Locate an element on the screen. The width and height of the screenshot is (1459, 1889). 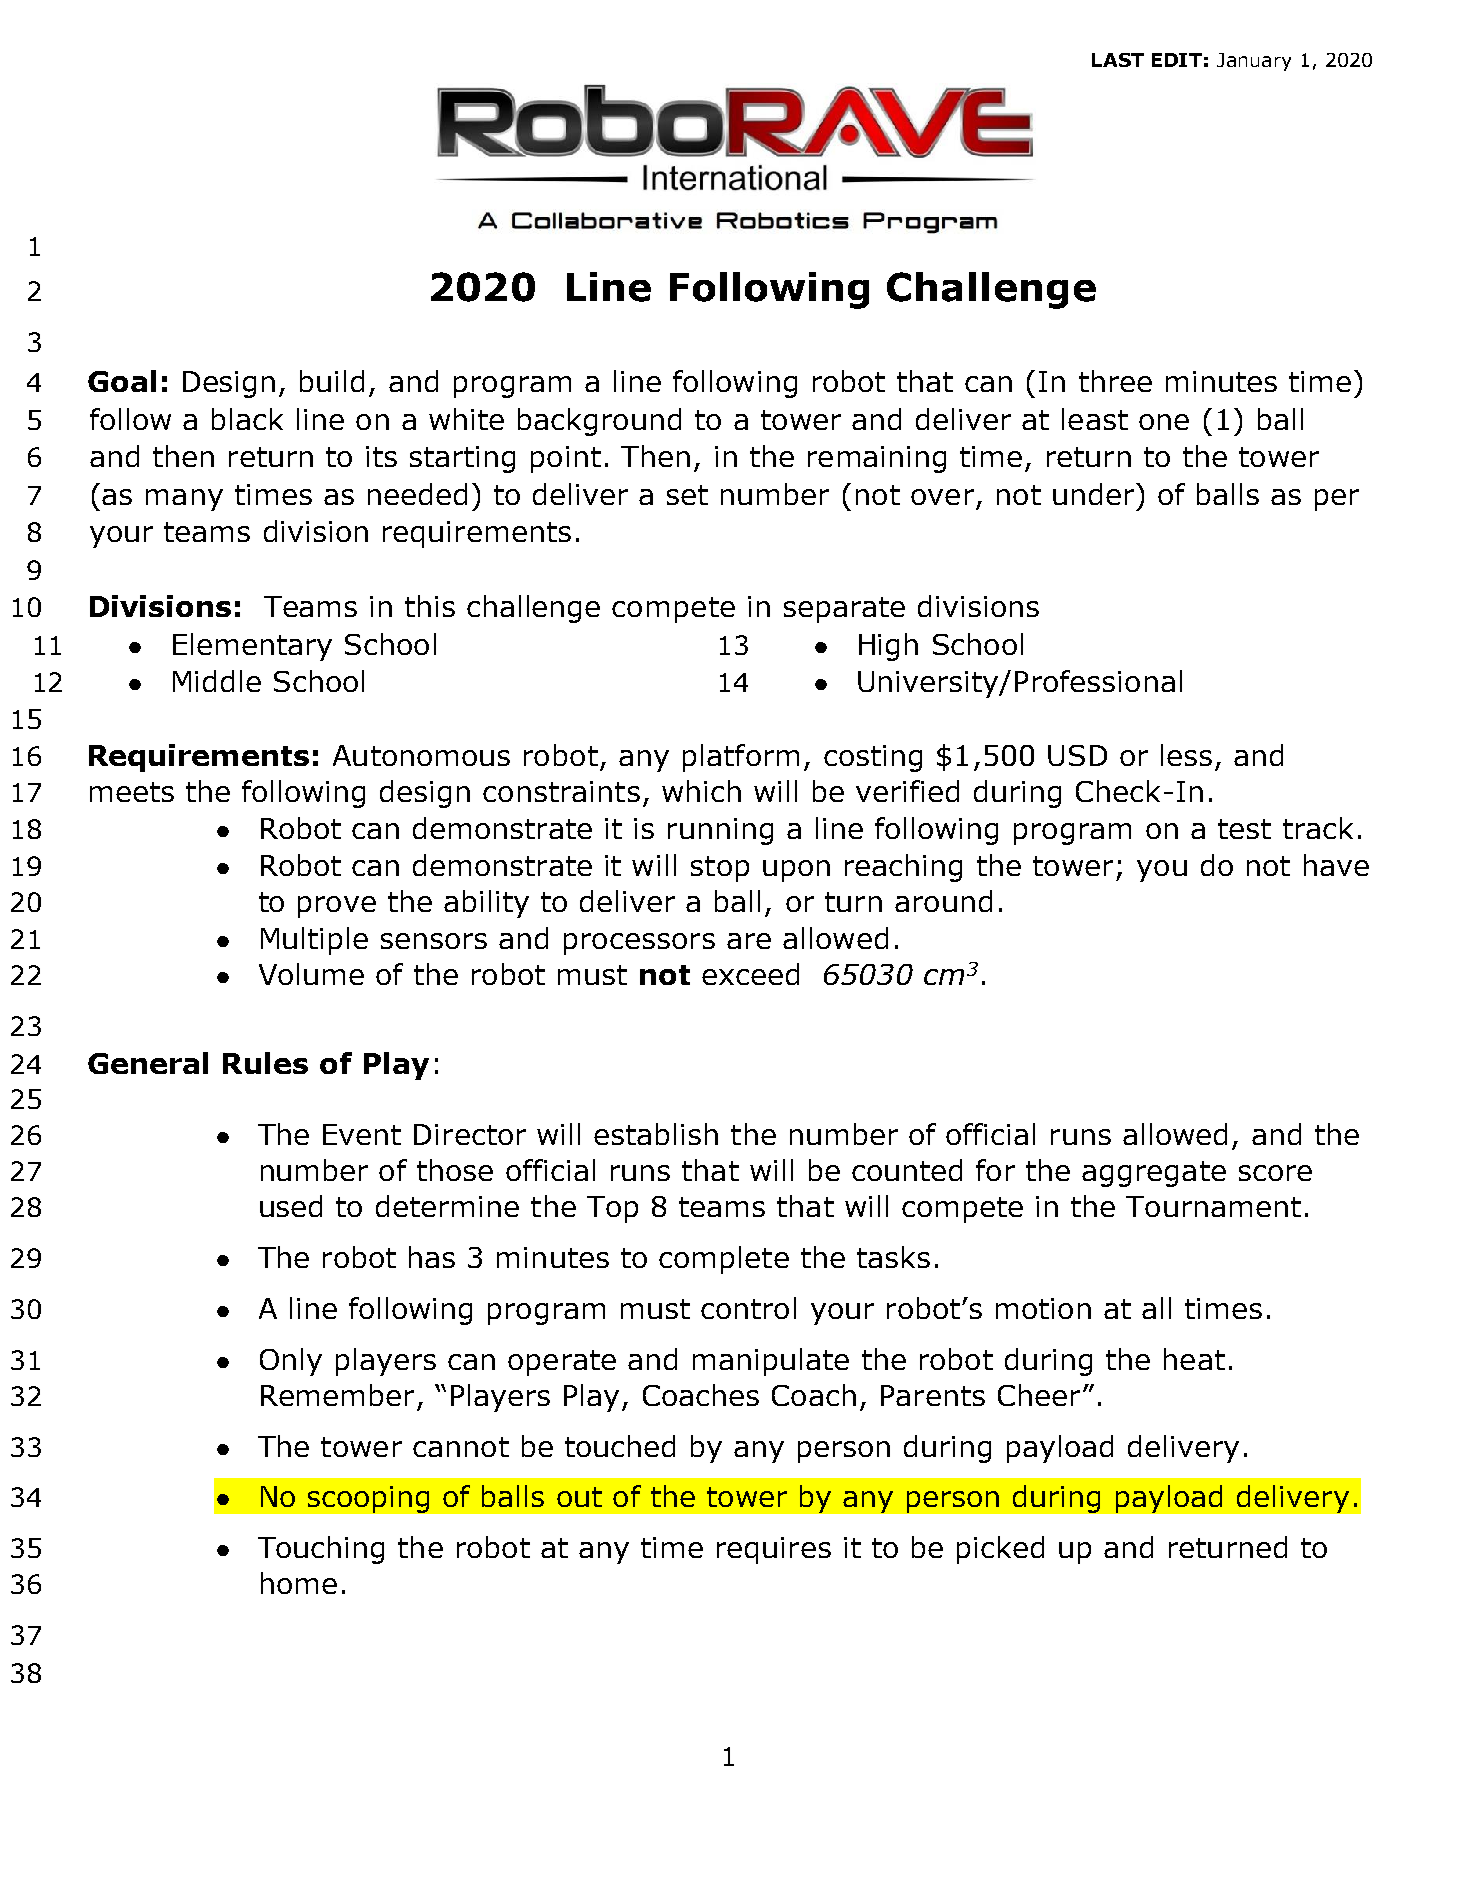
running is located at coordinates (720, 831).
